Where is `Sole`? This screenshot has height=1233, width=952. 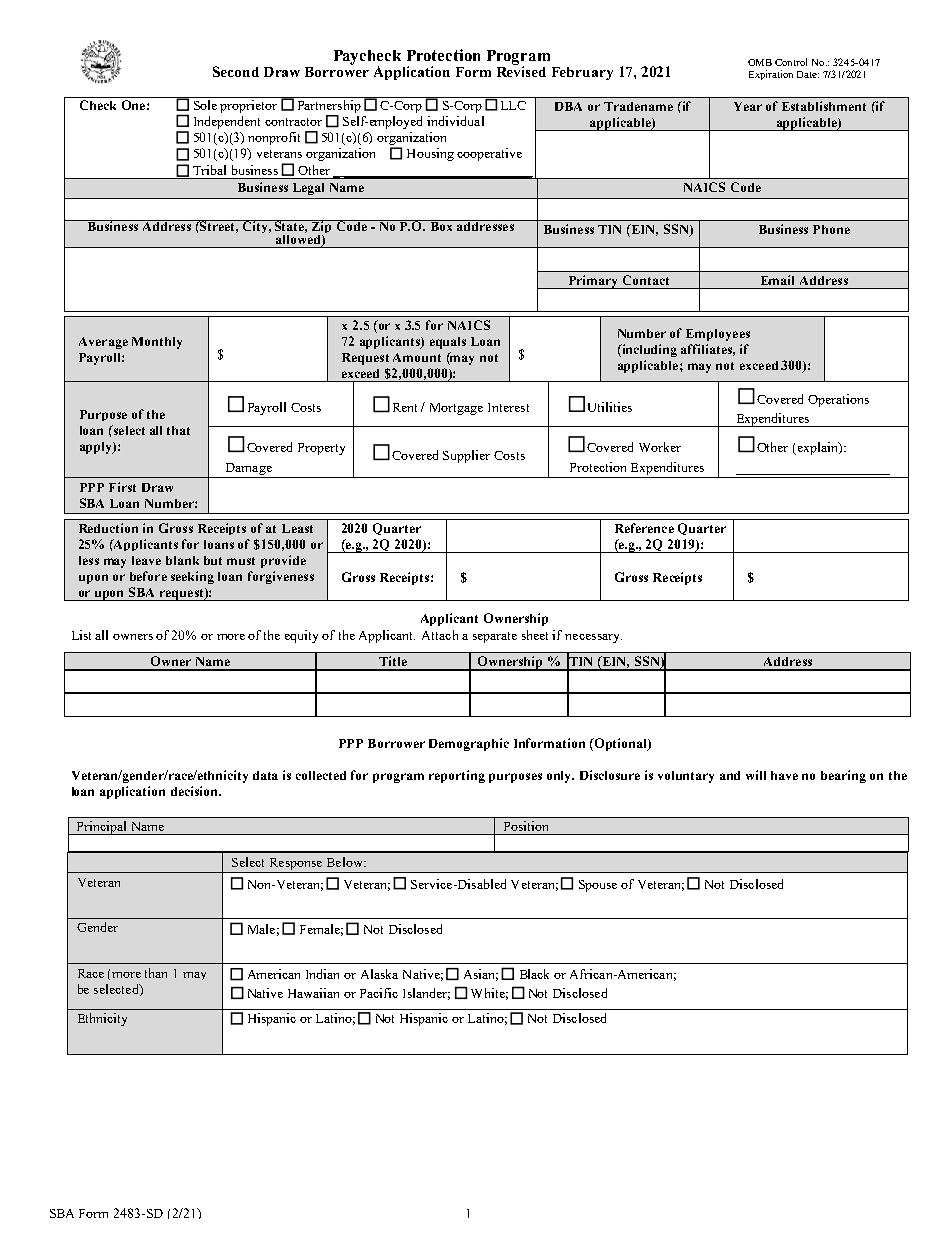
Sole is located at coordinates (205, 105).
